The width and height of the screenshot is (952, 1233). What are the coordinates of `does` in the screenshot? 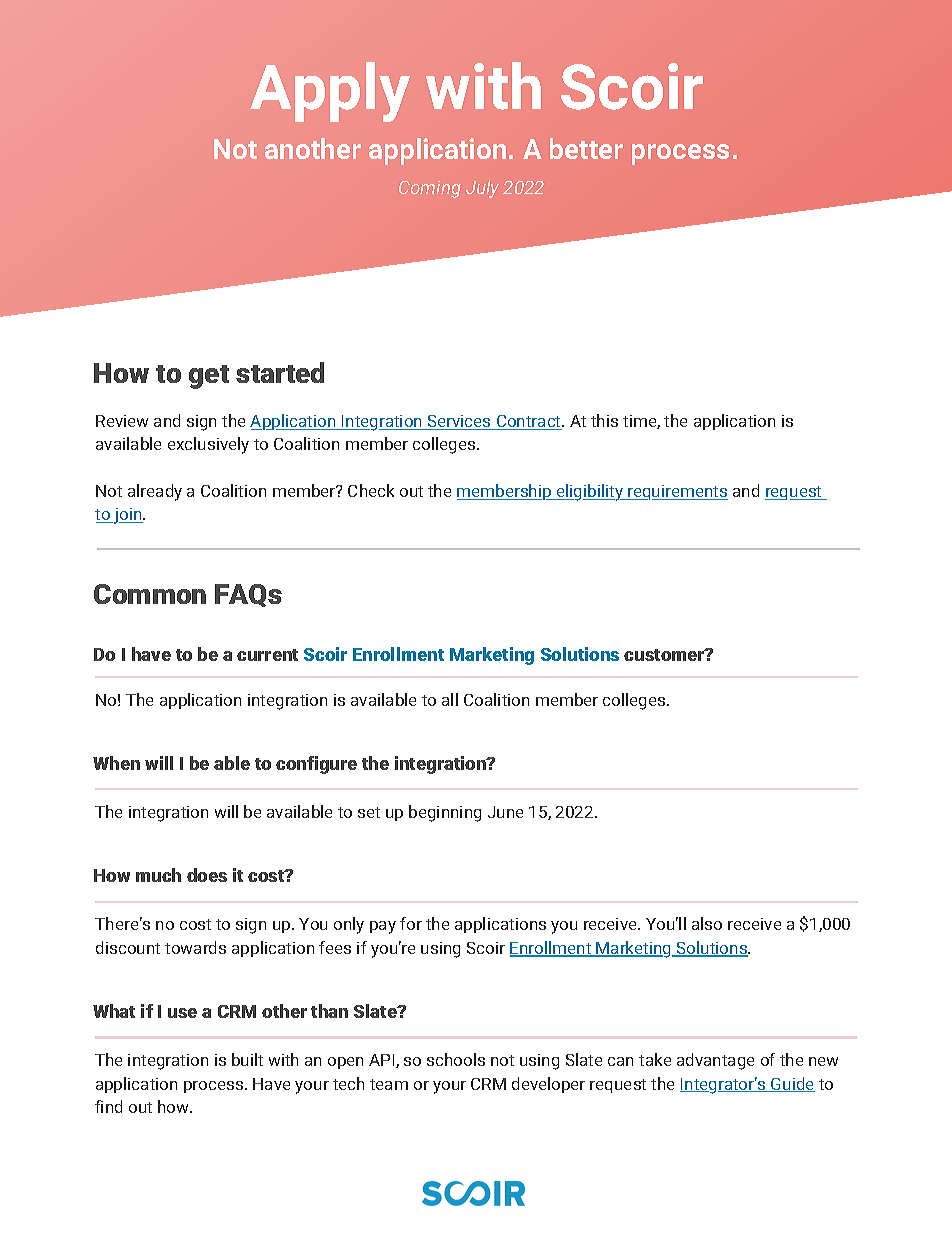 It's located at (207, 875).
